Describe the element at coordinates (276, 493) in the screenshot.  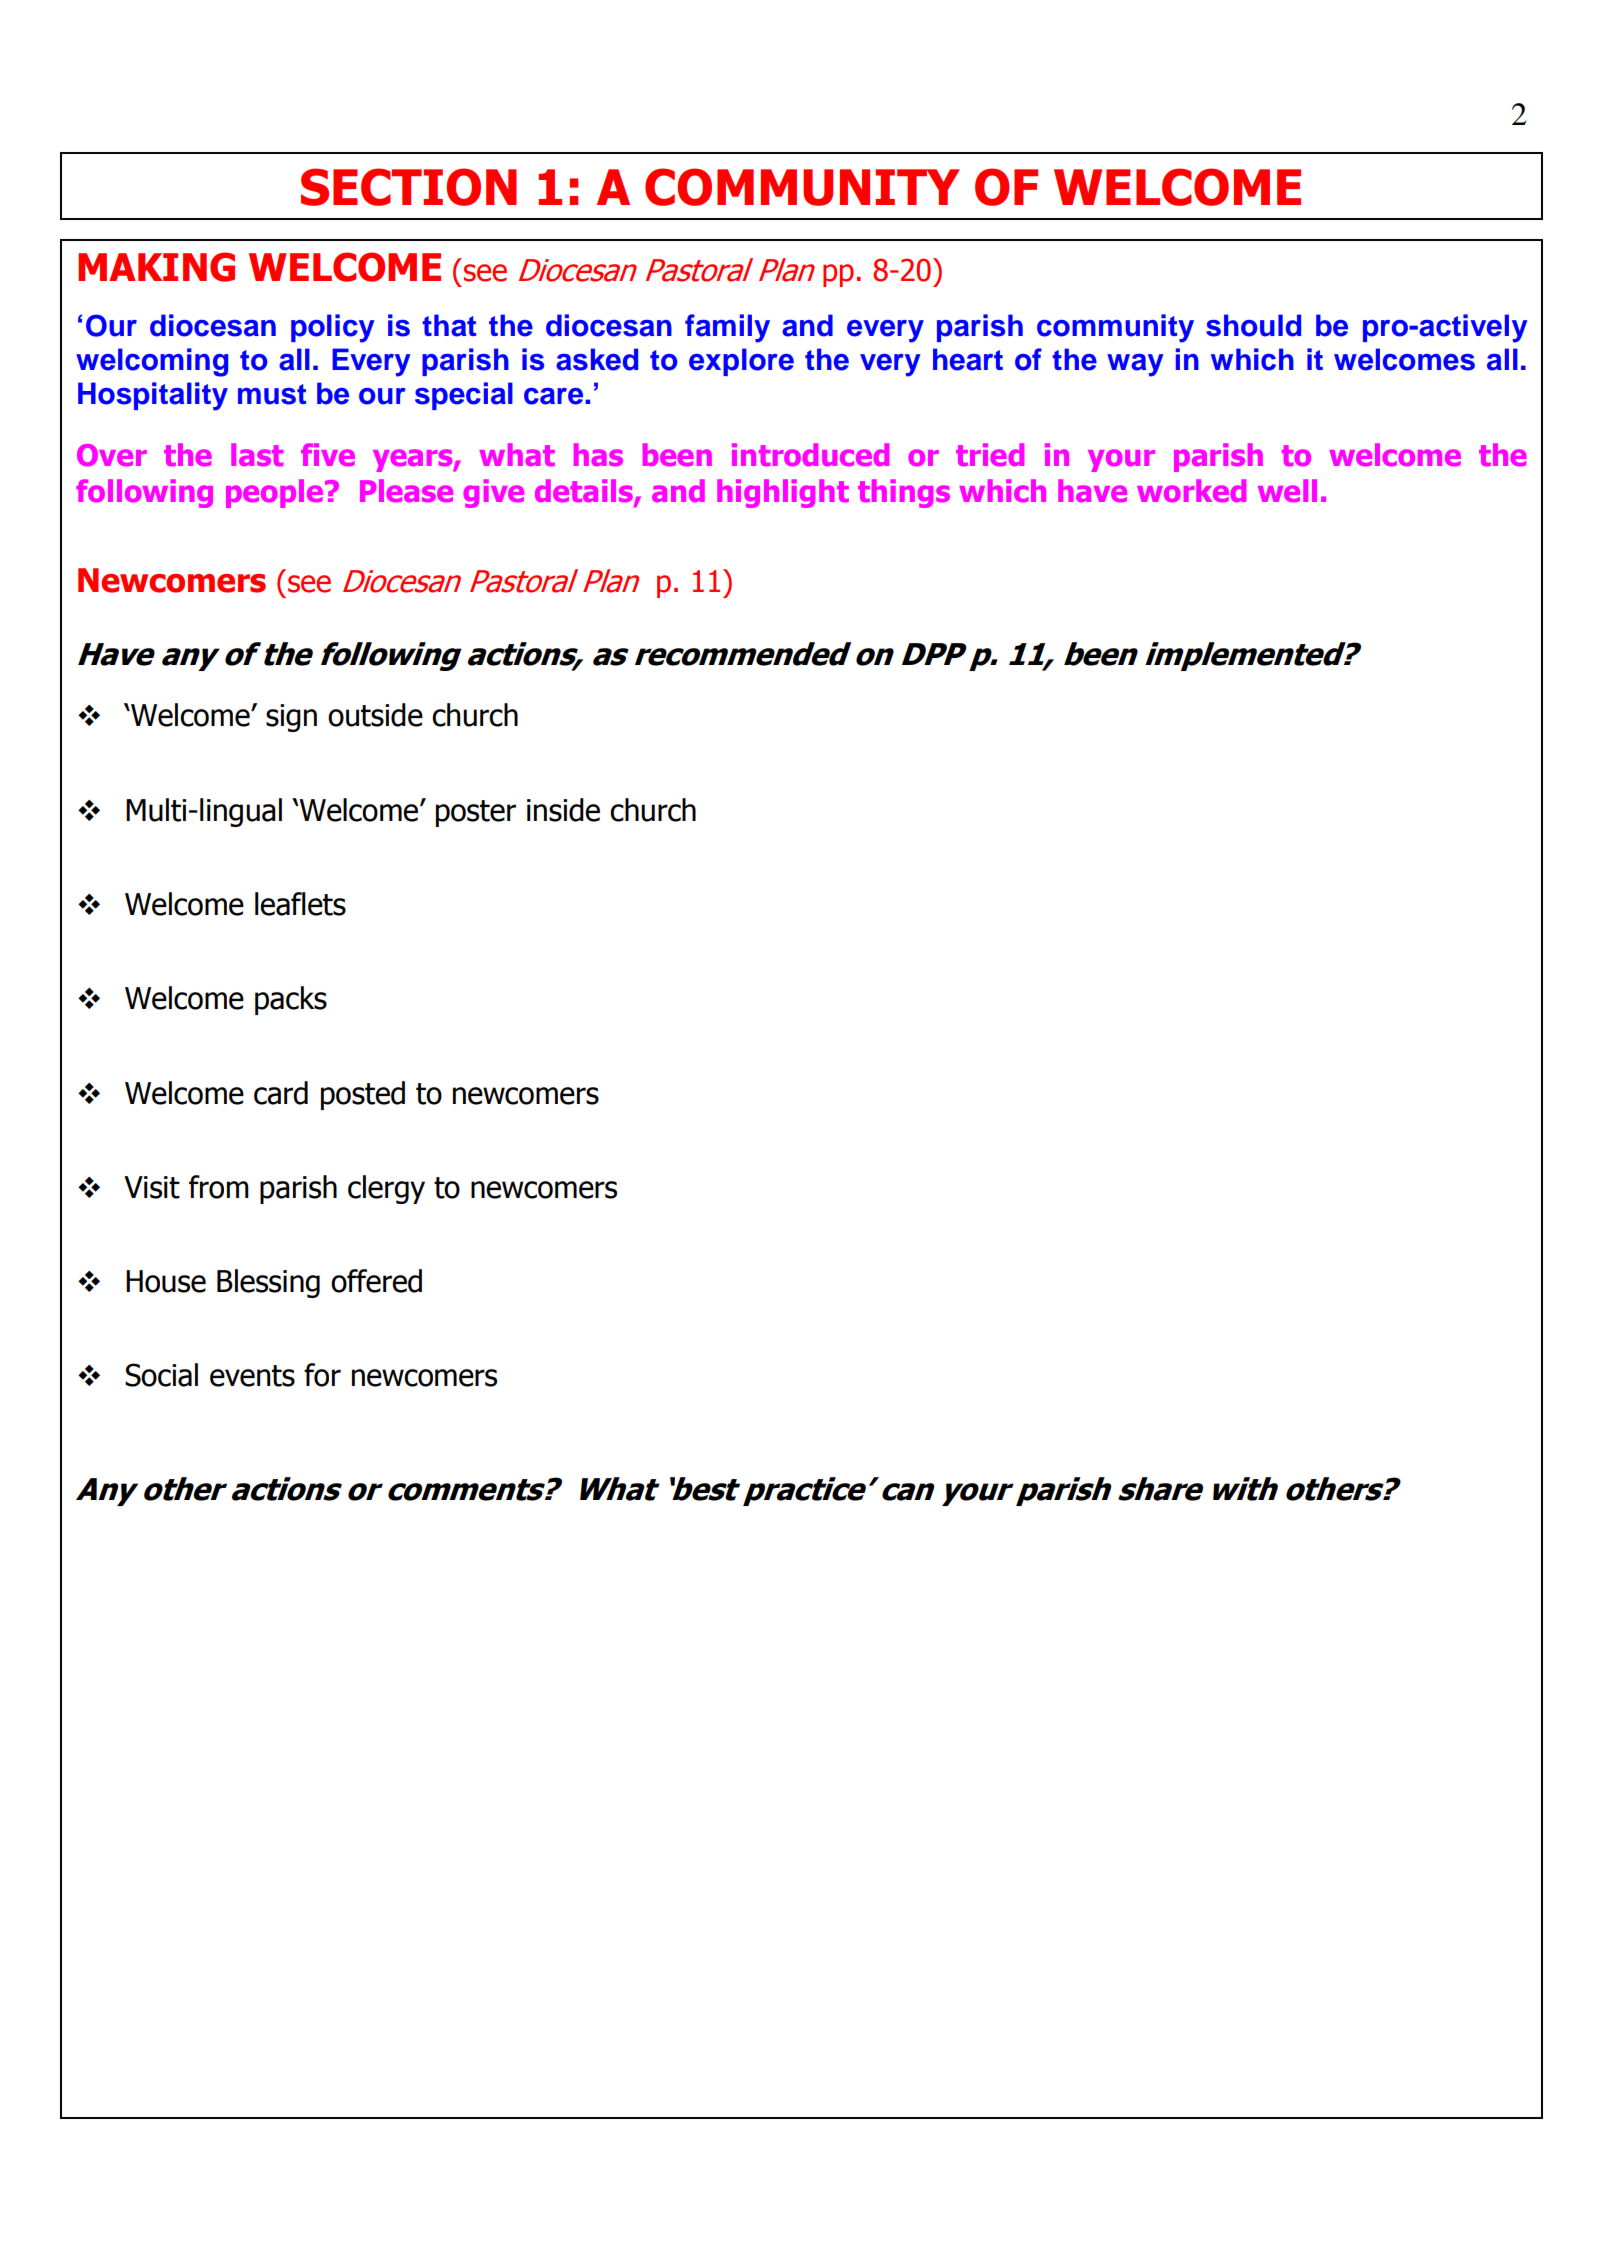
I see `people` at that location.
